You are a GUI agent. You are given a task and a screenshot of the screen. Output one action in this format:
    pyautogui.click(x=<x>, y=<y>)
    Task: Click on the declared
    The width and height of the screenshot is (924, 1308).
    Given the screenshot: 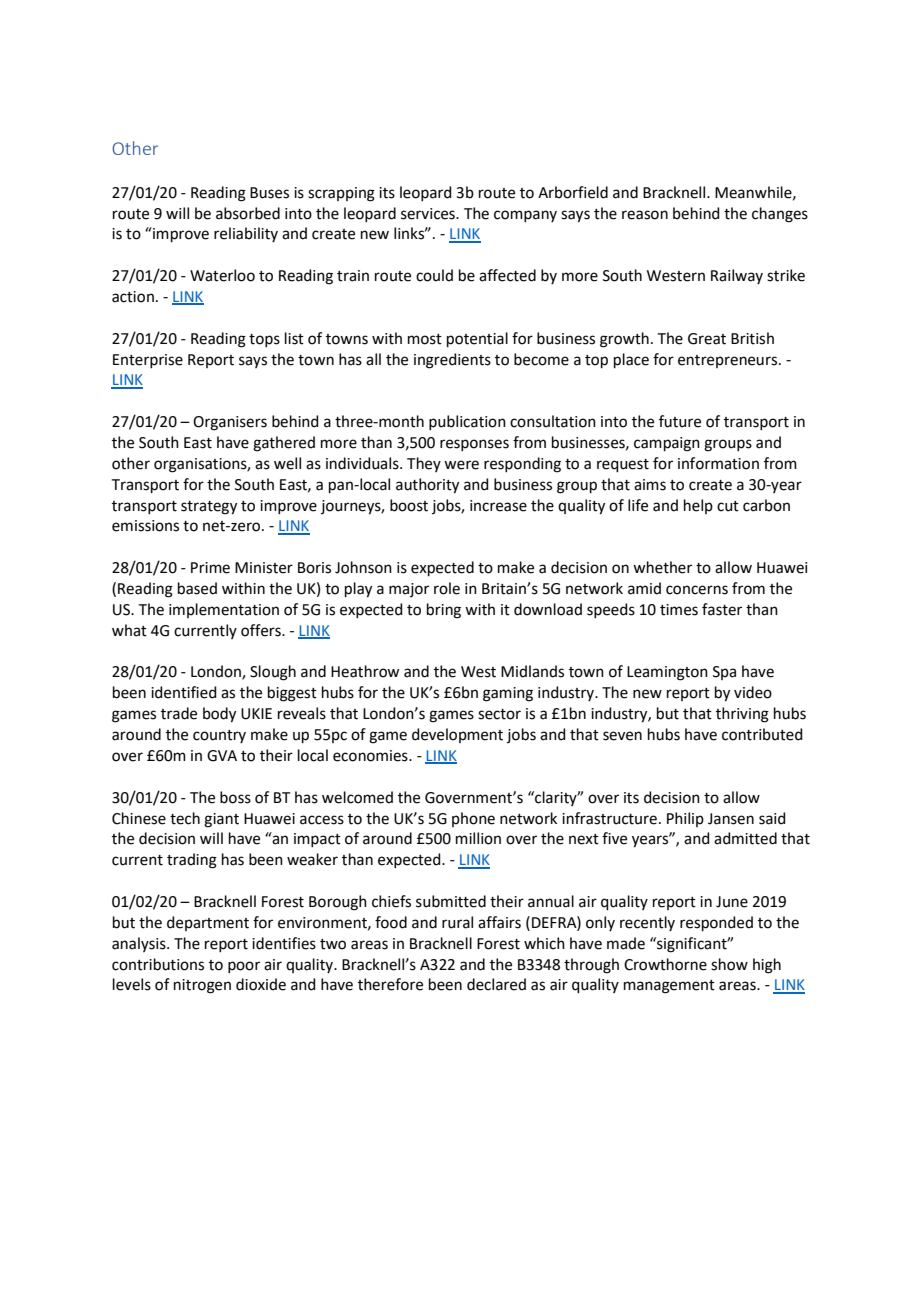 What is the action you would take?
    pyautogui.click(x=496, y=984)
